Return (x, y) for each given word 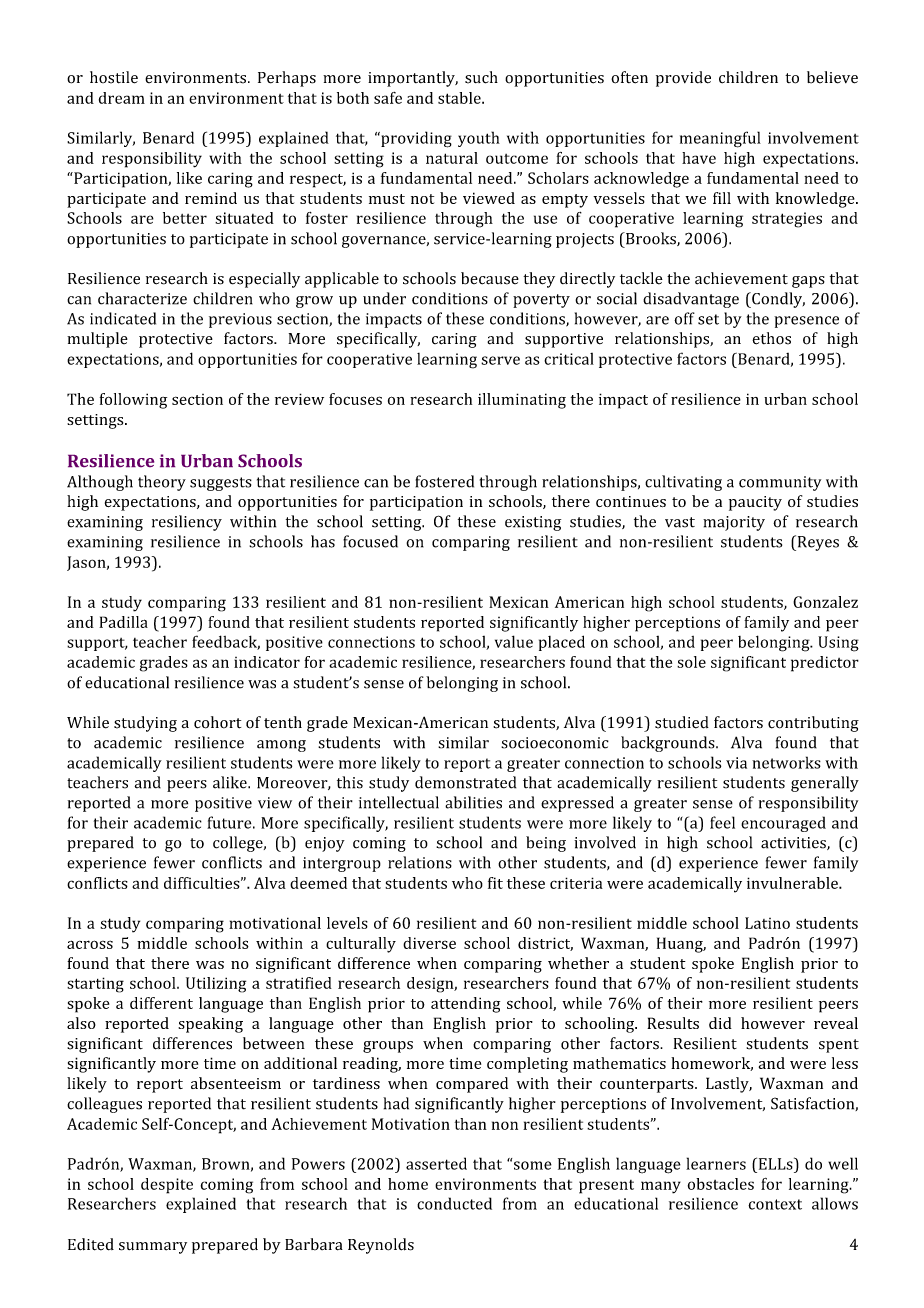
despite (167, 1186)
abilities (473, 802)
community (780, 483)
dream (122, 98)
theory (162, 483)
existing (533, 523)
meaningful (720, 139)
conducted (454, 1203)
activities (794, 843)
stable (460, 98)
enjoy (325, 844)
